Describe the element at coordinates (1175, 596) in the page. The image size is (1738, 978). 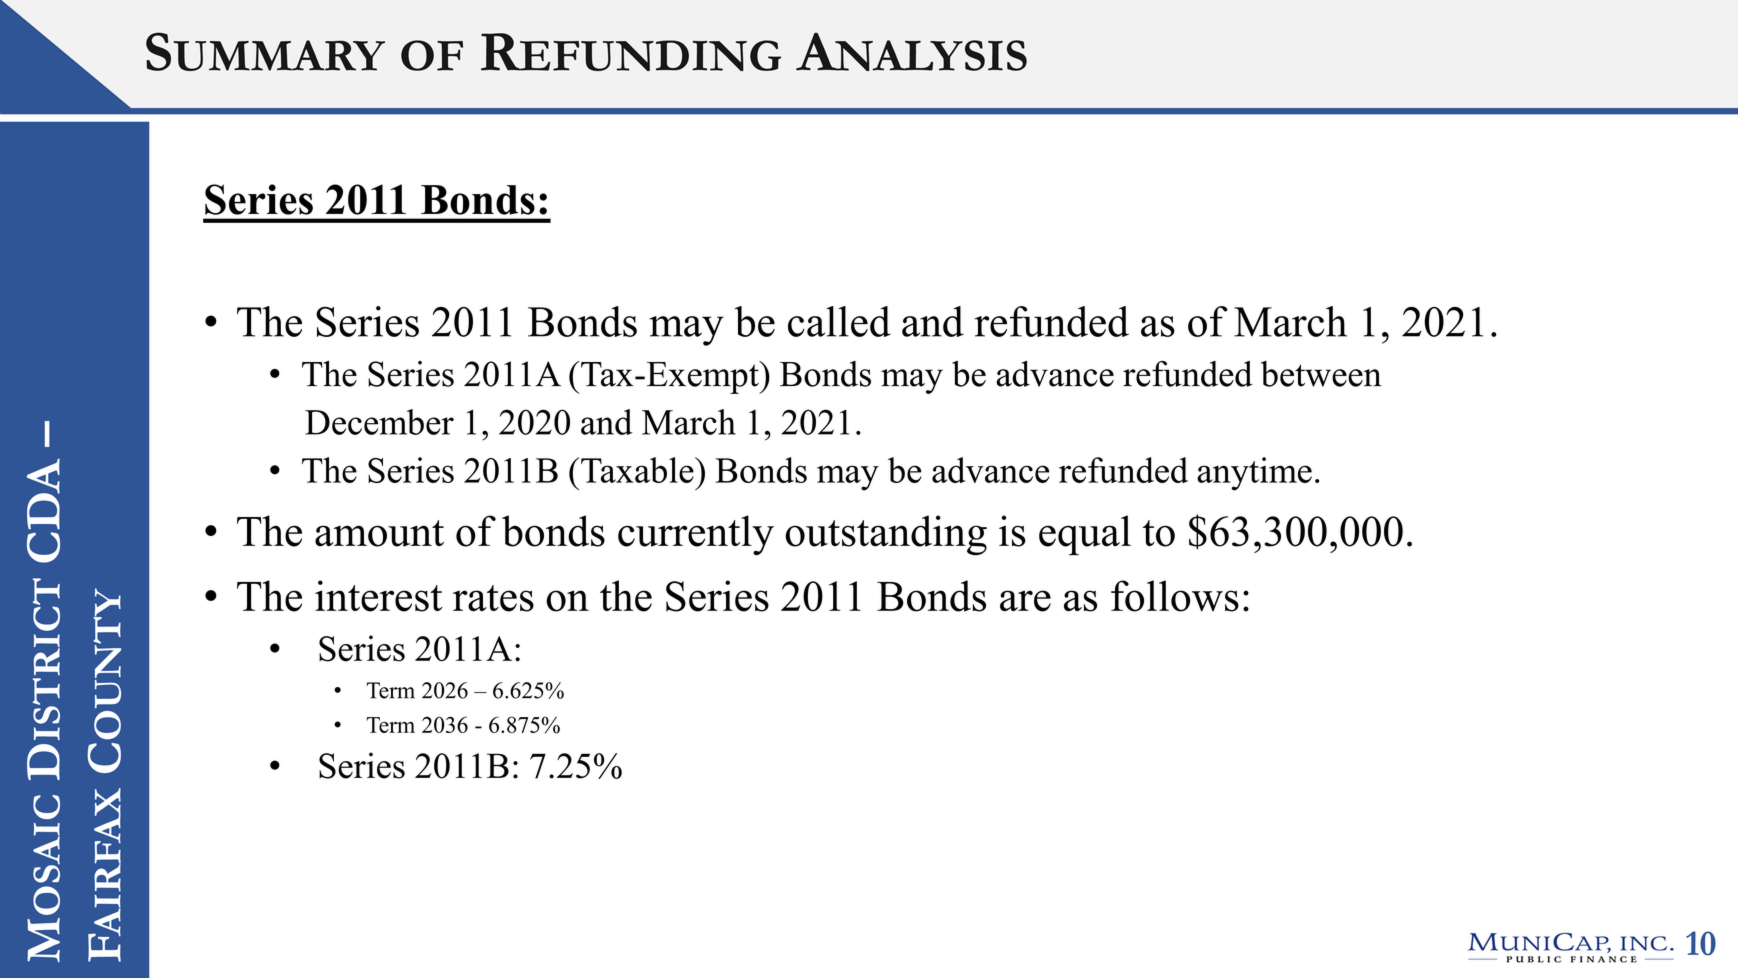
I see `follows` at that location.
